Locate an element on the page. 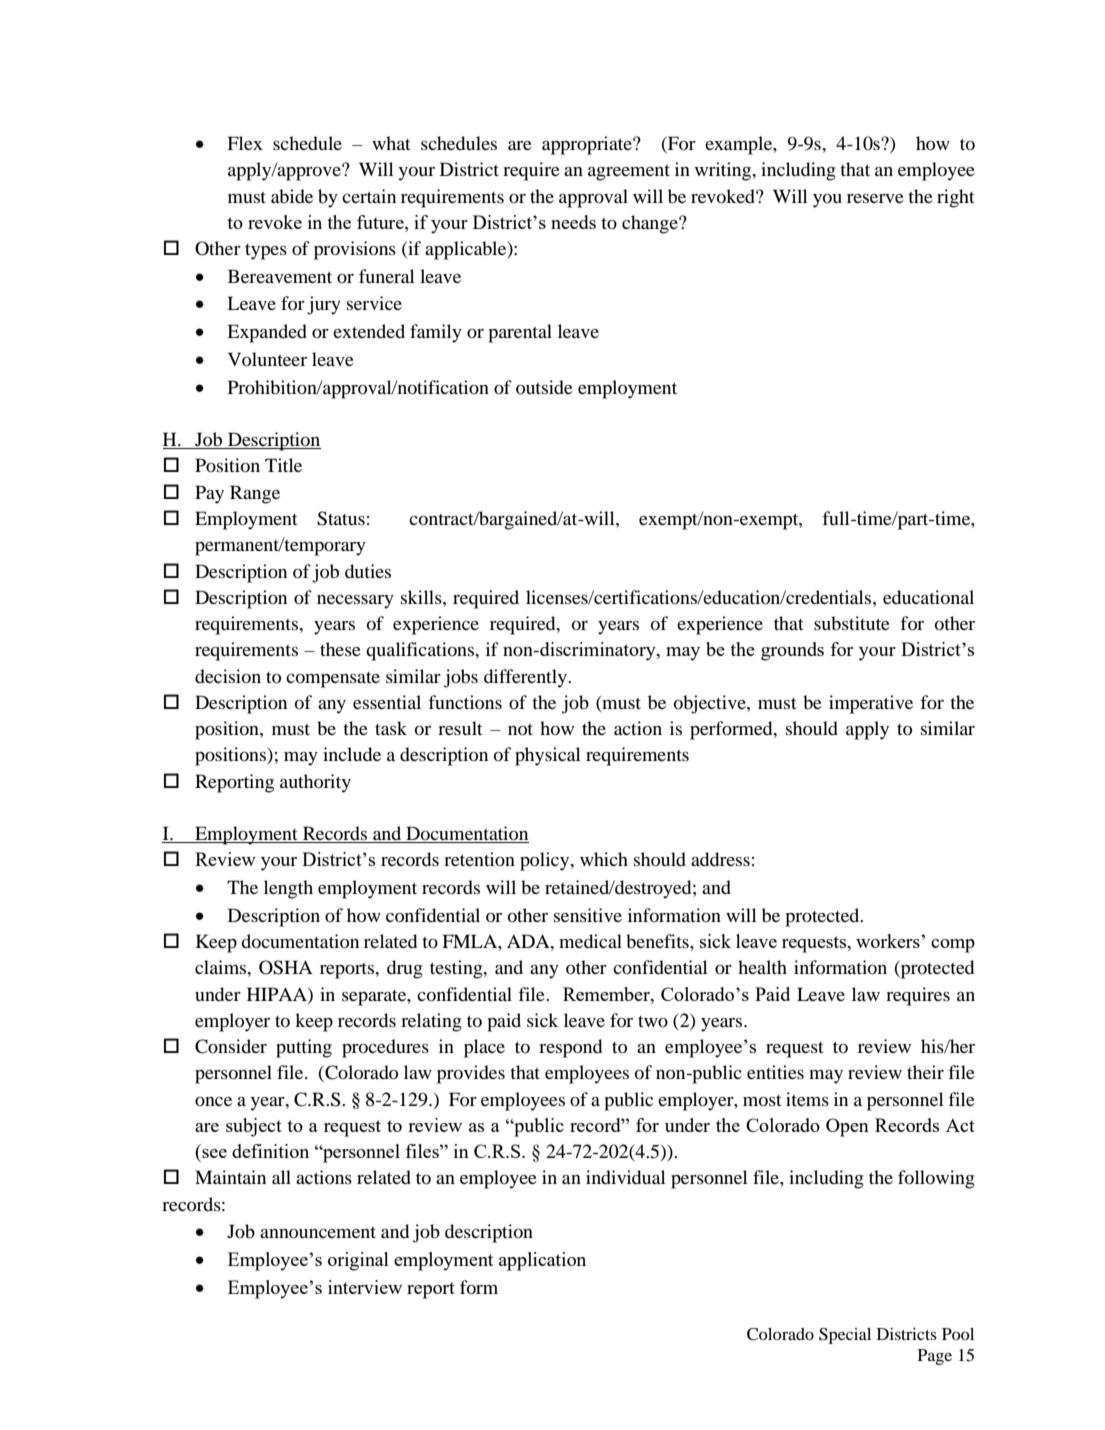 The width and height of the document is (1105, 1430). appropriate is located at coordinates (588, 145).
